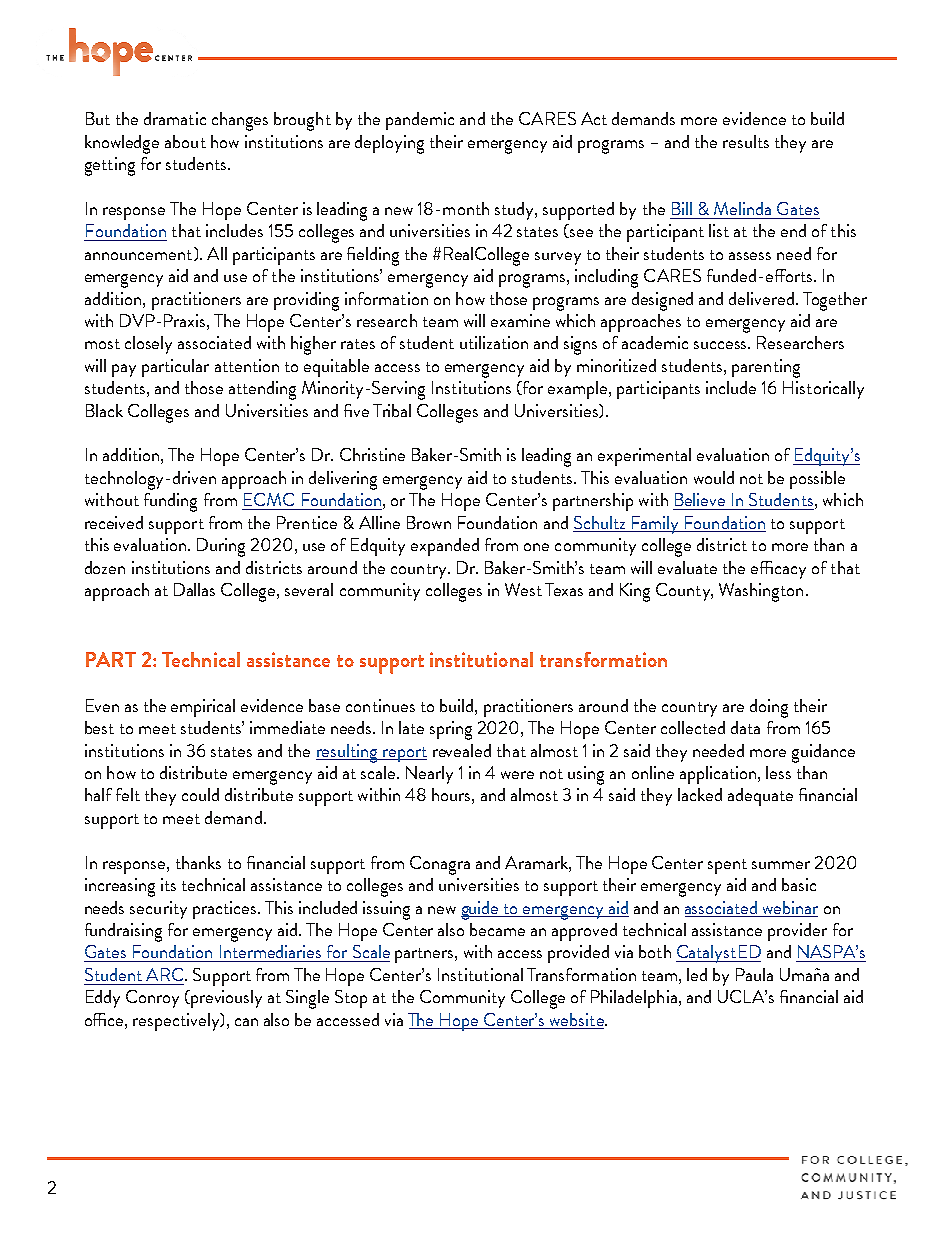 This document has width=952, height=1233. I want to click on parenting, so click(766, 368).
